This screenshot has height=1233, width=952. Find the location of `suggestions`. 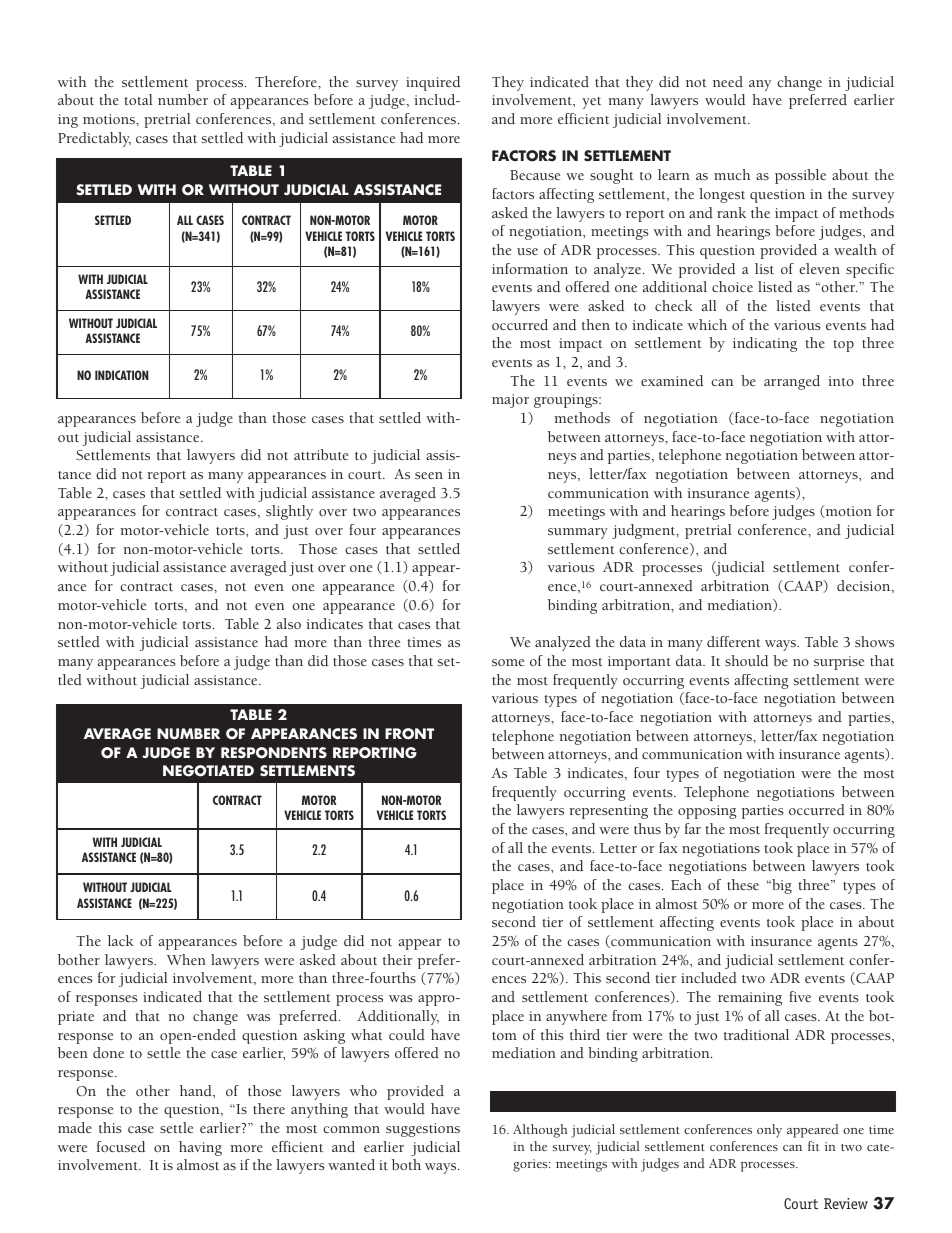

suggestions is located at coordinates (423, 1130).
